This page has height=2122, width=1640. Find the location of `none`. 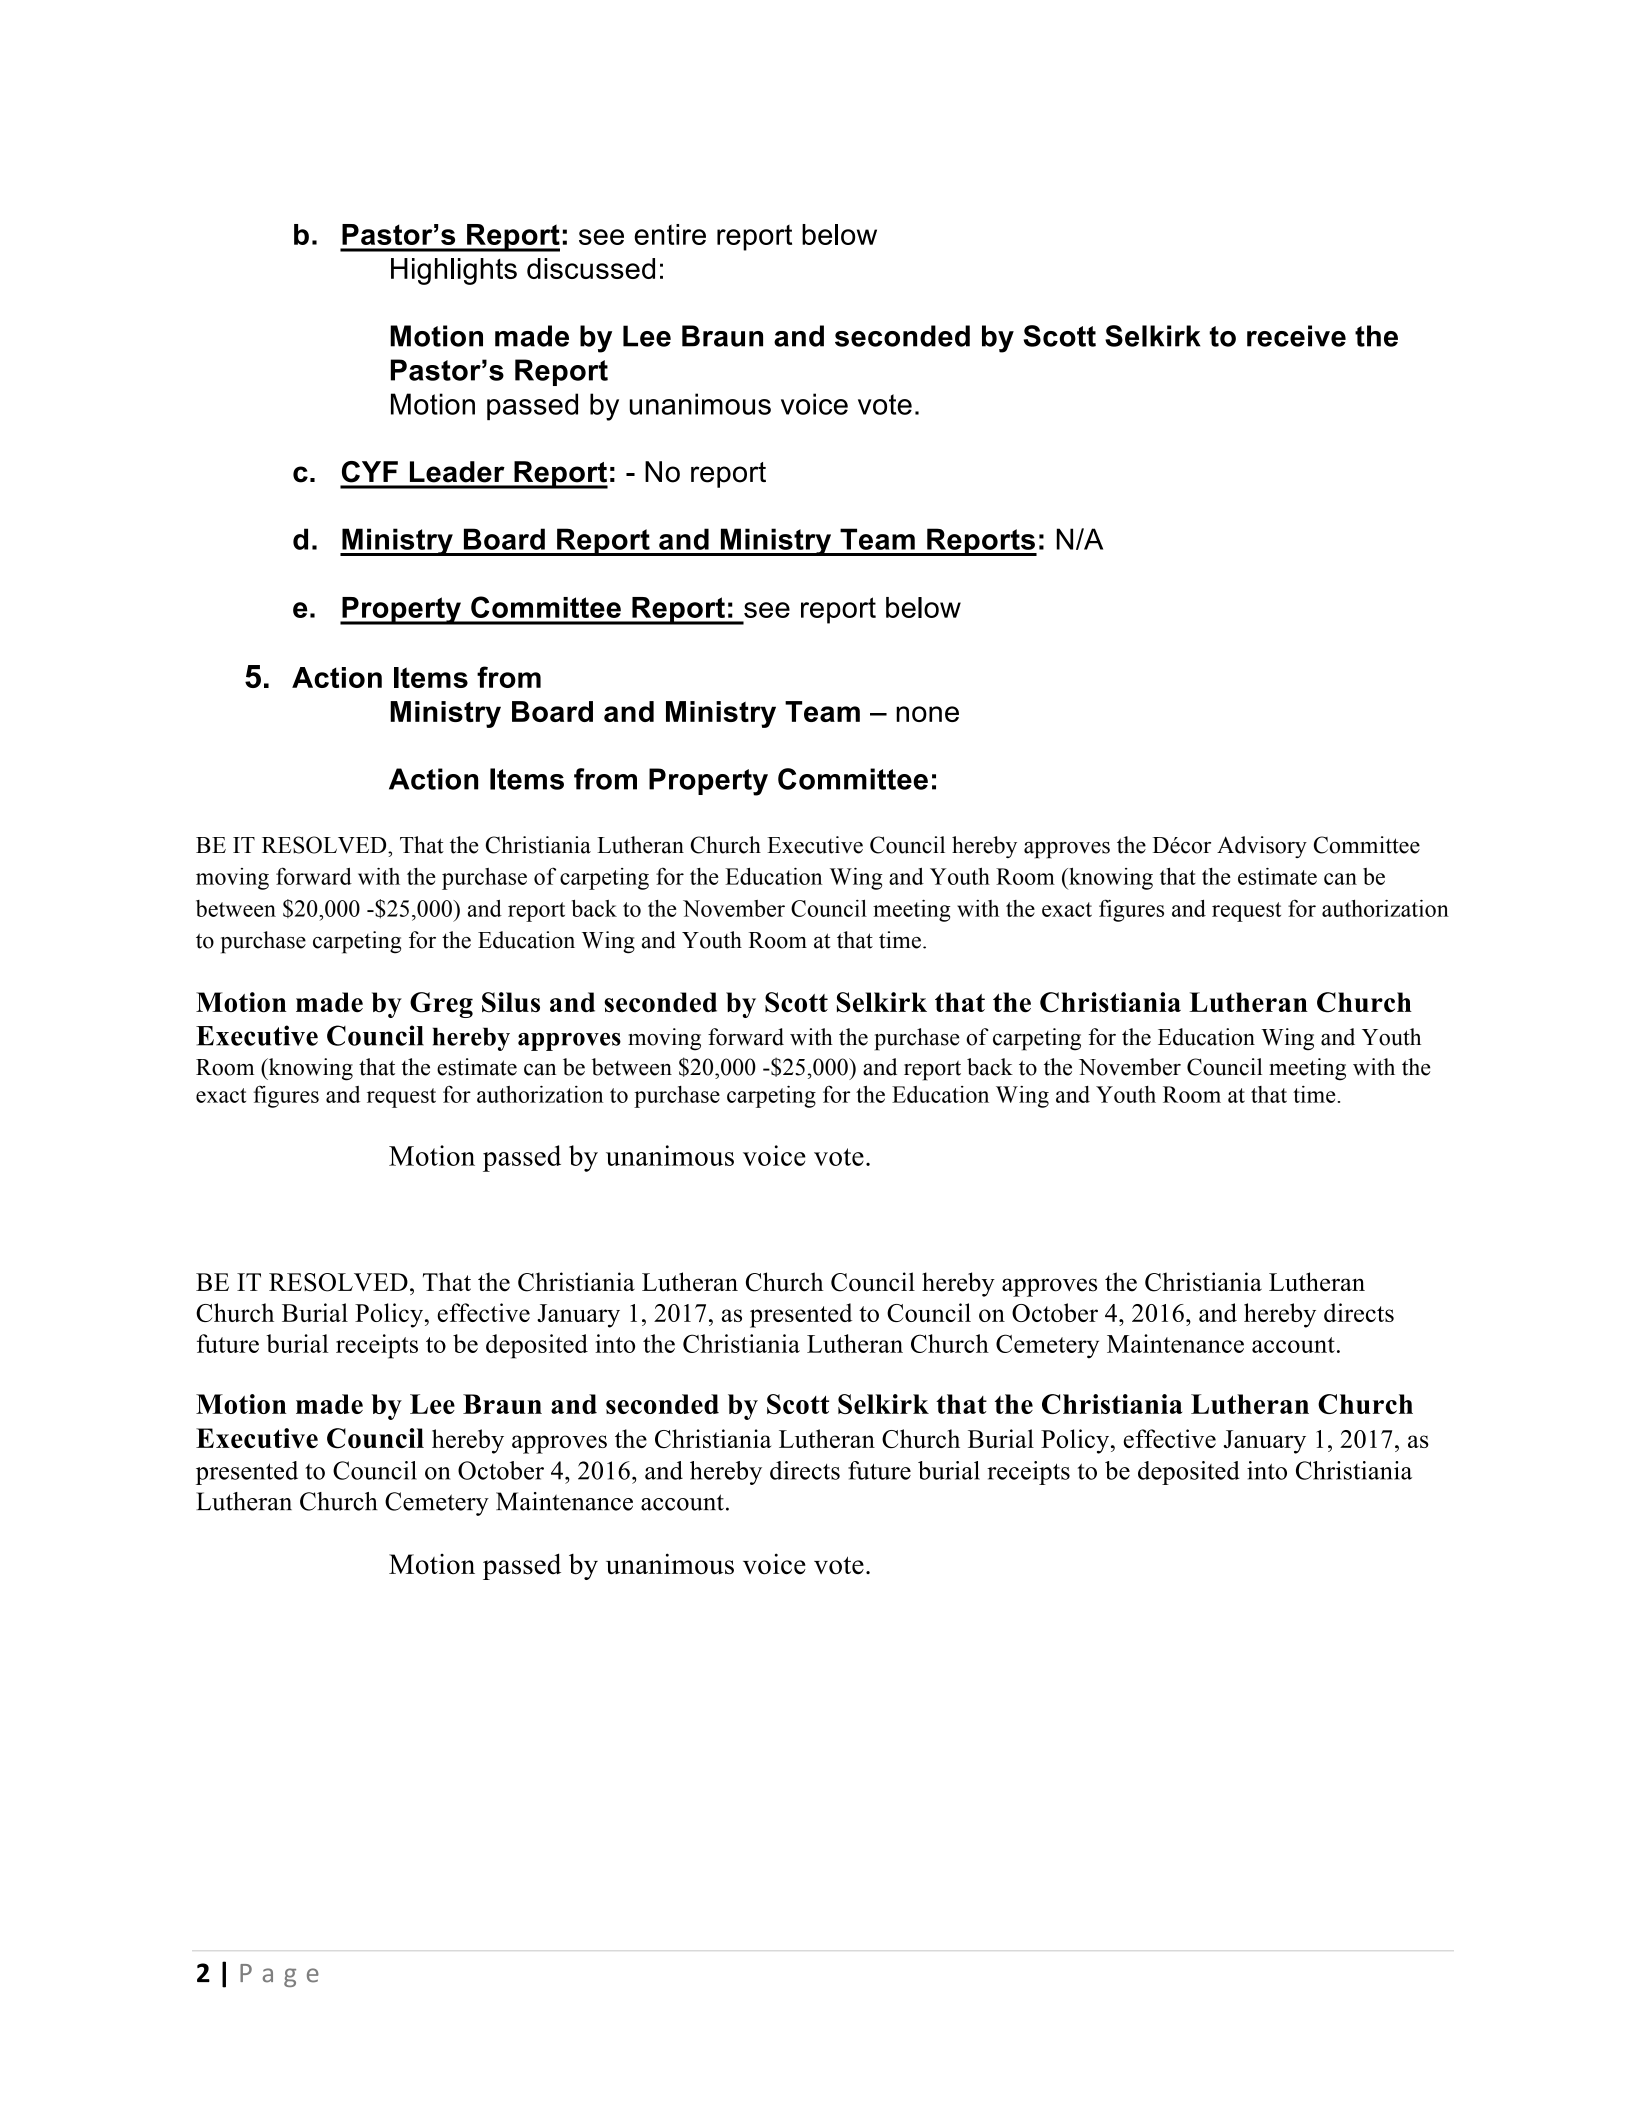

none is located at coordinates (927, 714).
